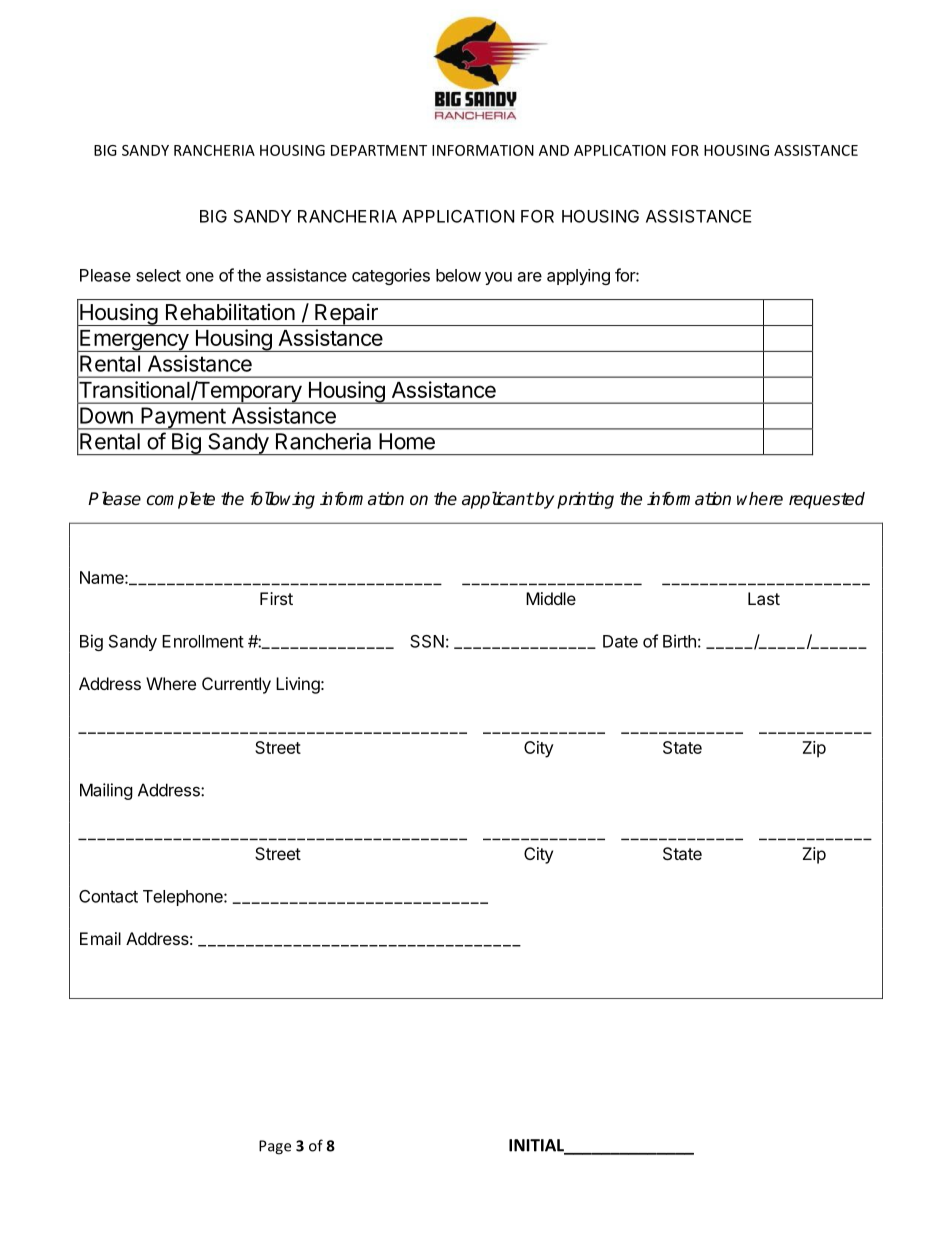 The height and width of the screenshot is (1233, 952). What do you see at coordinates (578, 277) in the screenshot?
I see `applying` at bounding box center [578, 277].
